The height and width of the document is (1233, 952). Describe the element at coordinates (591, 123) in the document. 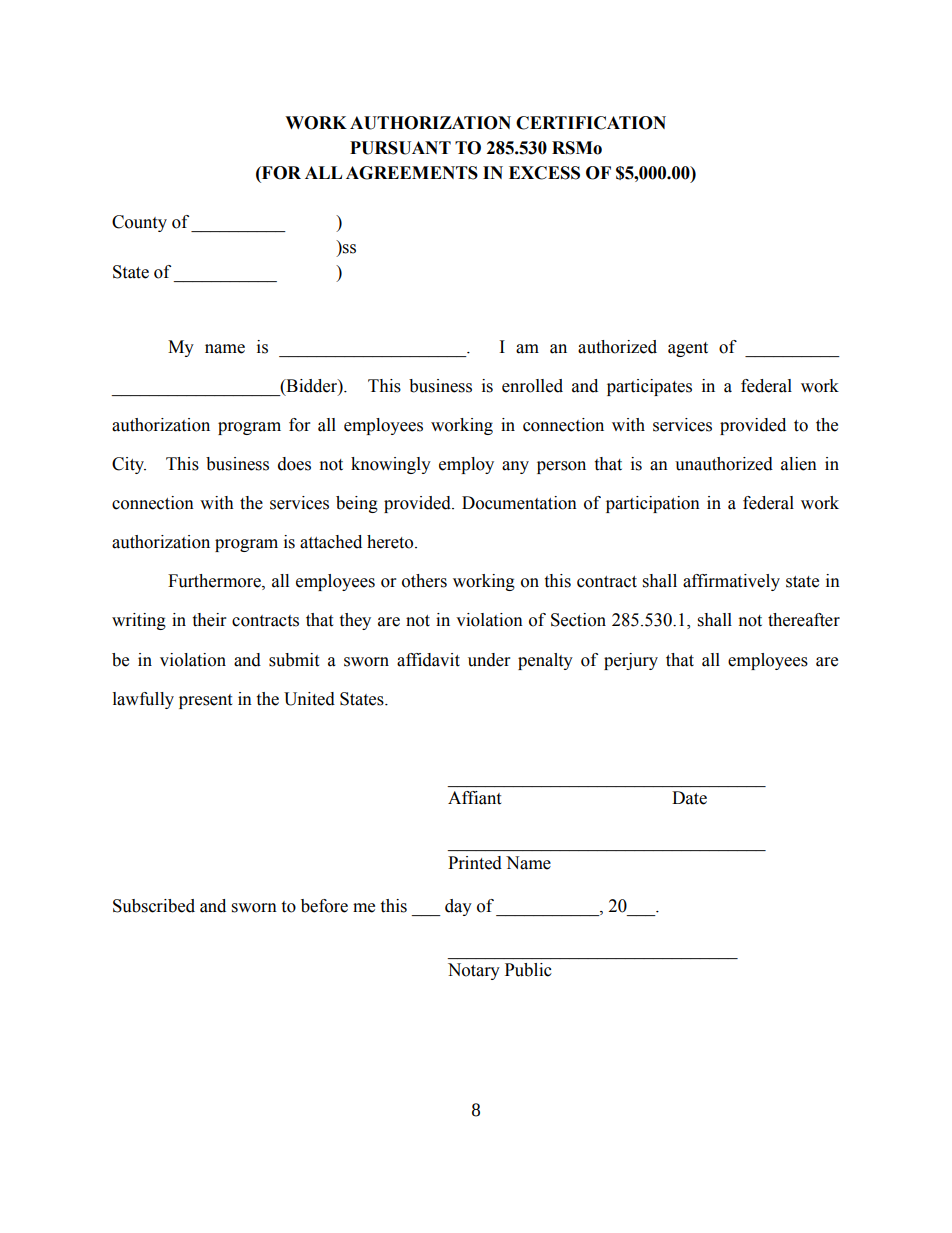

I see `CERTIFICATION` at that location.
